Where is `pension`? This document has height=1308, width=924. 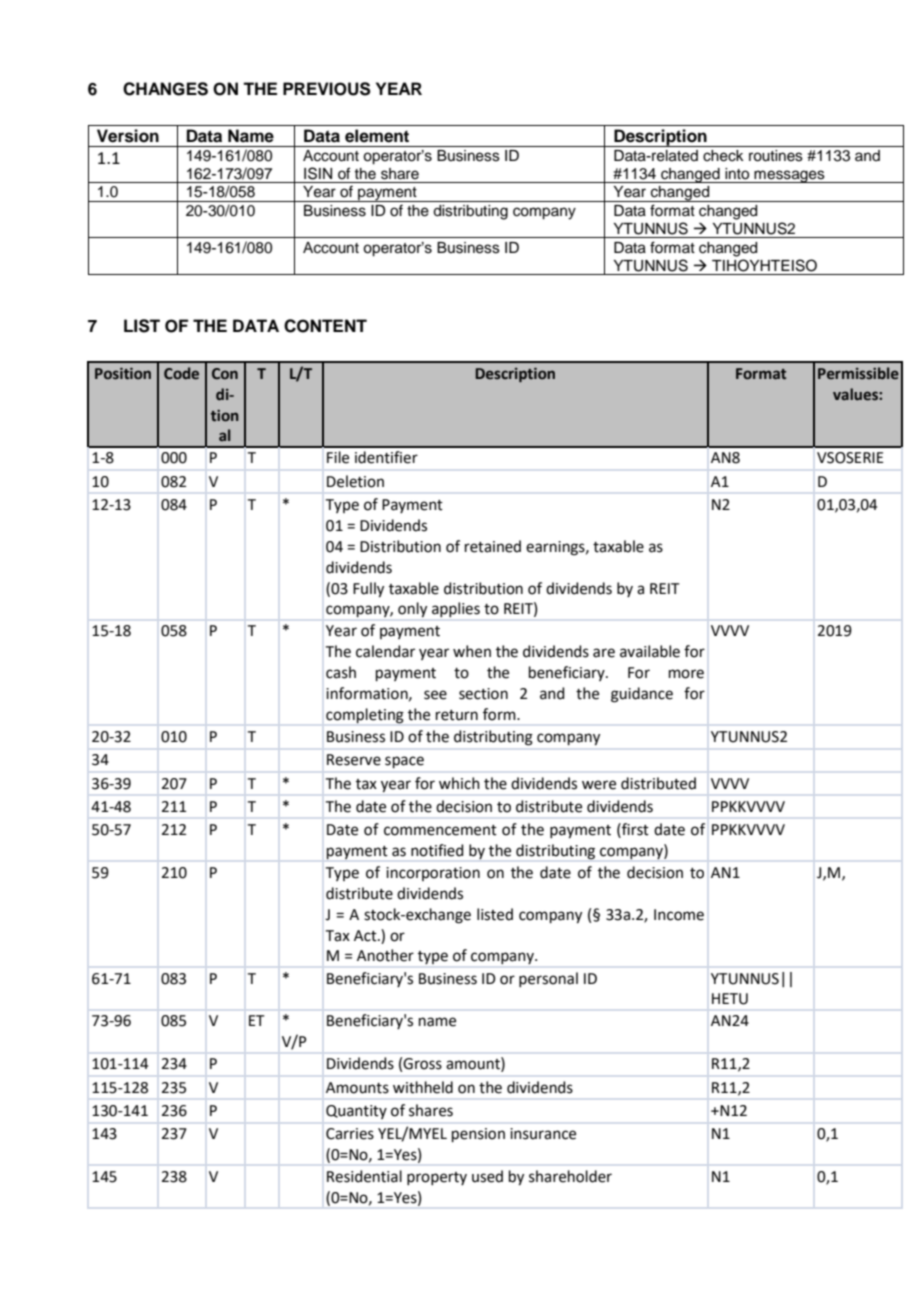 pension is located at coordinates (478, 1135).
